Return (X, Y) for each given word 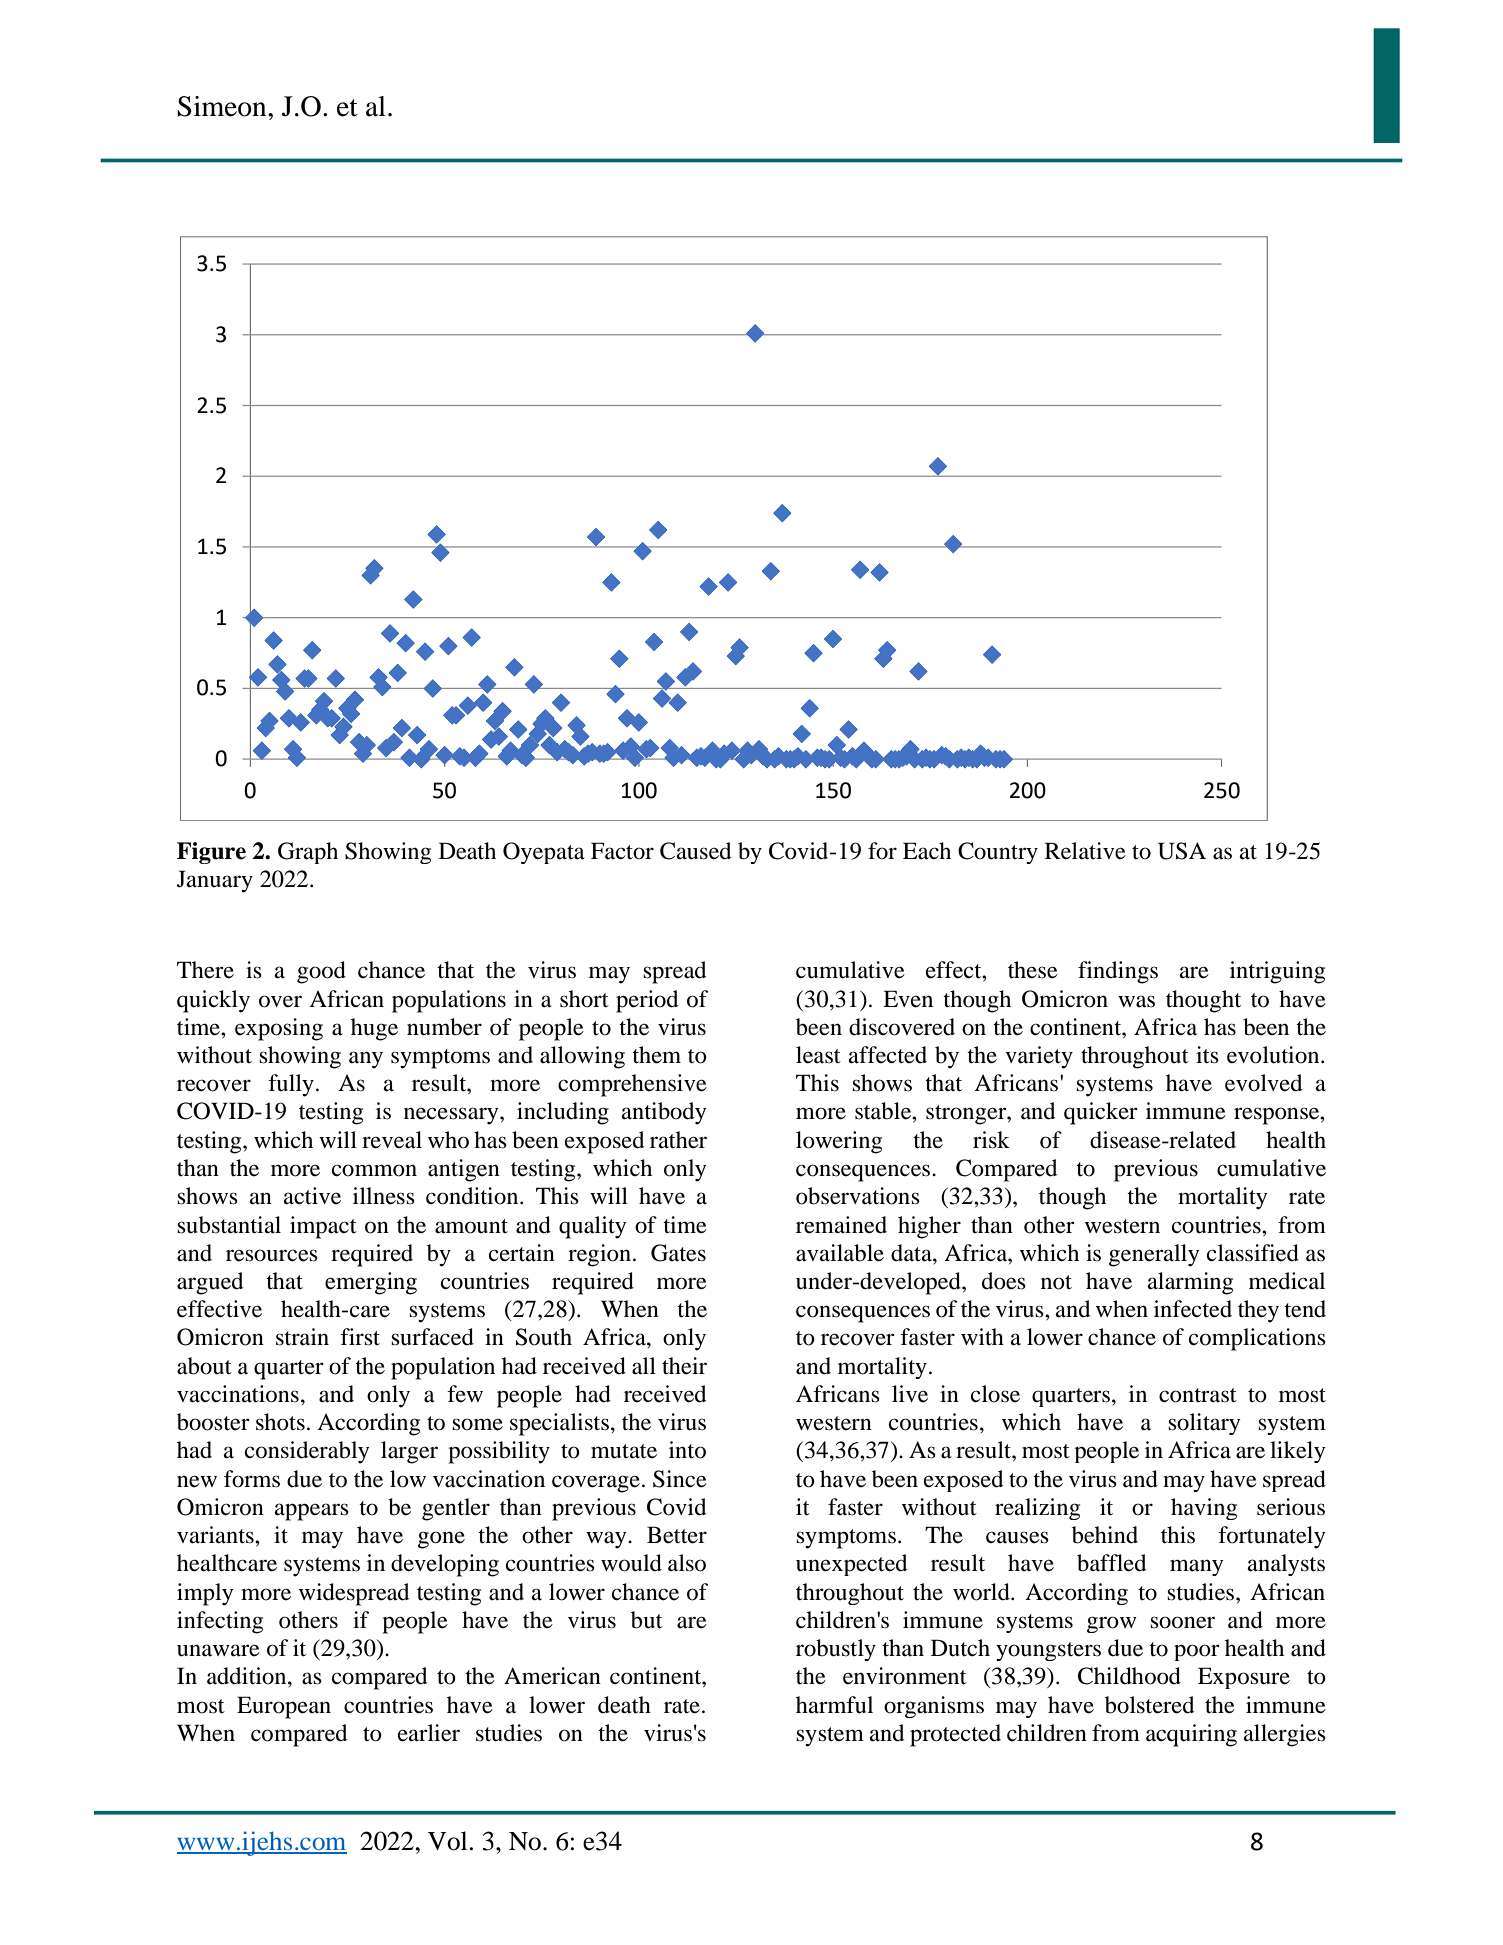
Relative (1085, 851)
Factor (622, 851)
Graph (308, 853)
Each (927, 851)
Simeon (223, 106)
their (684, 1366)
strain (302, 1337)
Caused (695, 851)
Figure (211, 853)
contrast (1198, 1395)
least (818, 1055)
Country (998, 853)
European (284, 1707)
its (1207, 1055)
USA (1182, 851)
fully (291, 1085)
